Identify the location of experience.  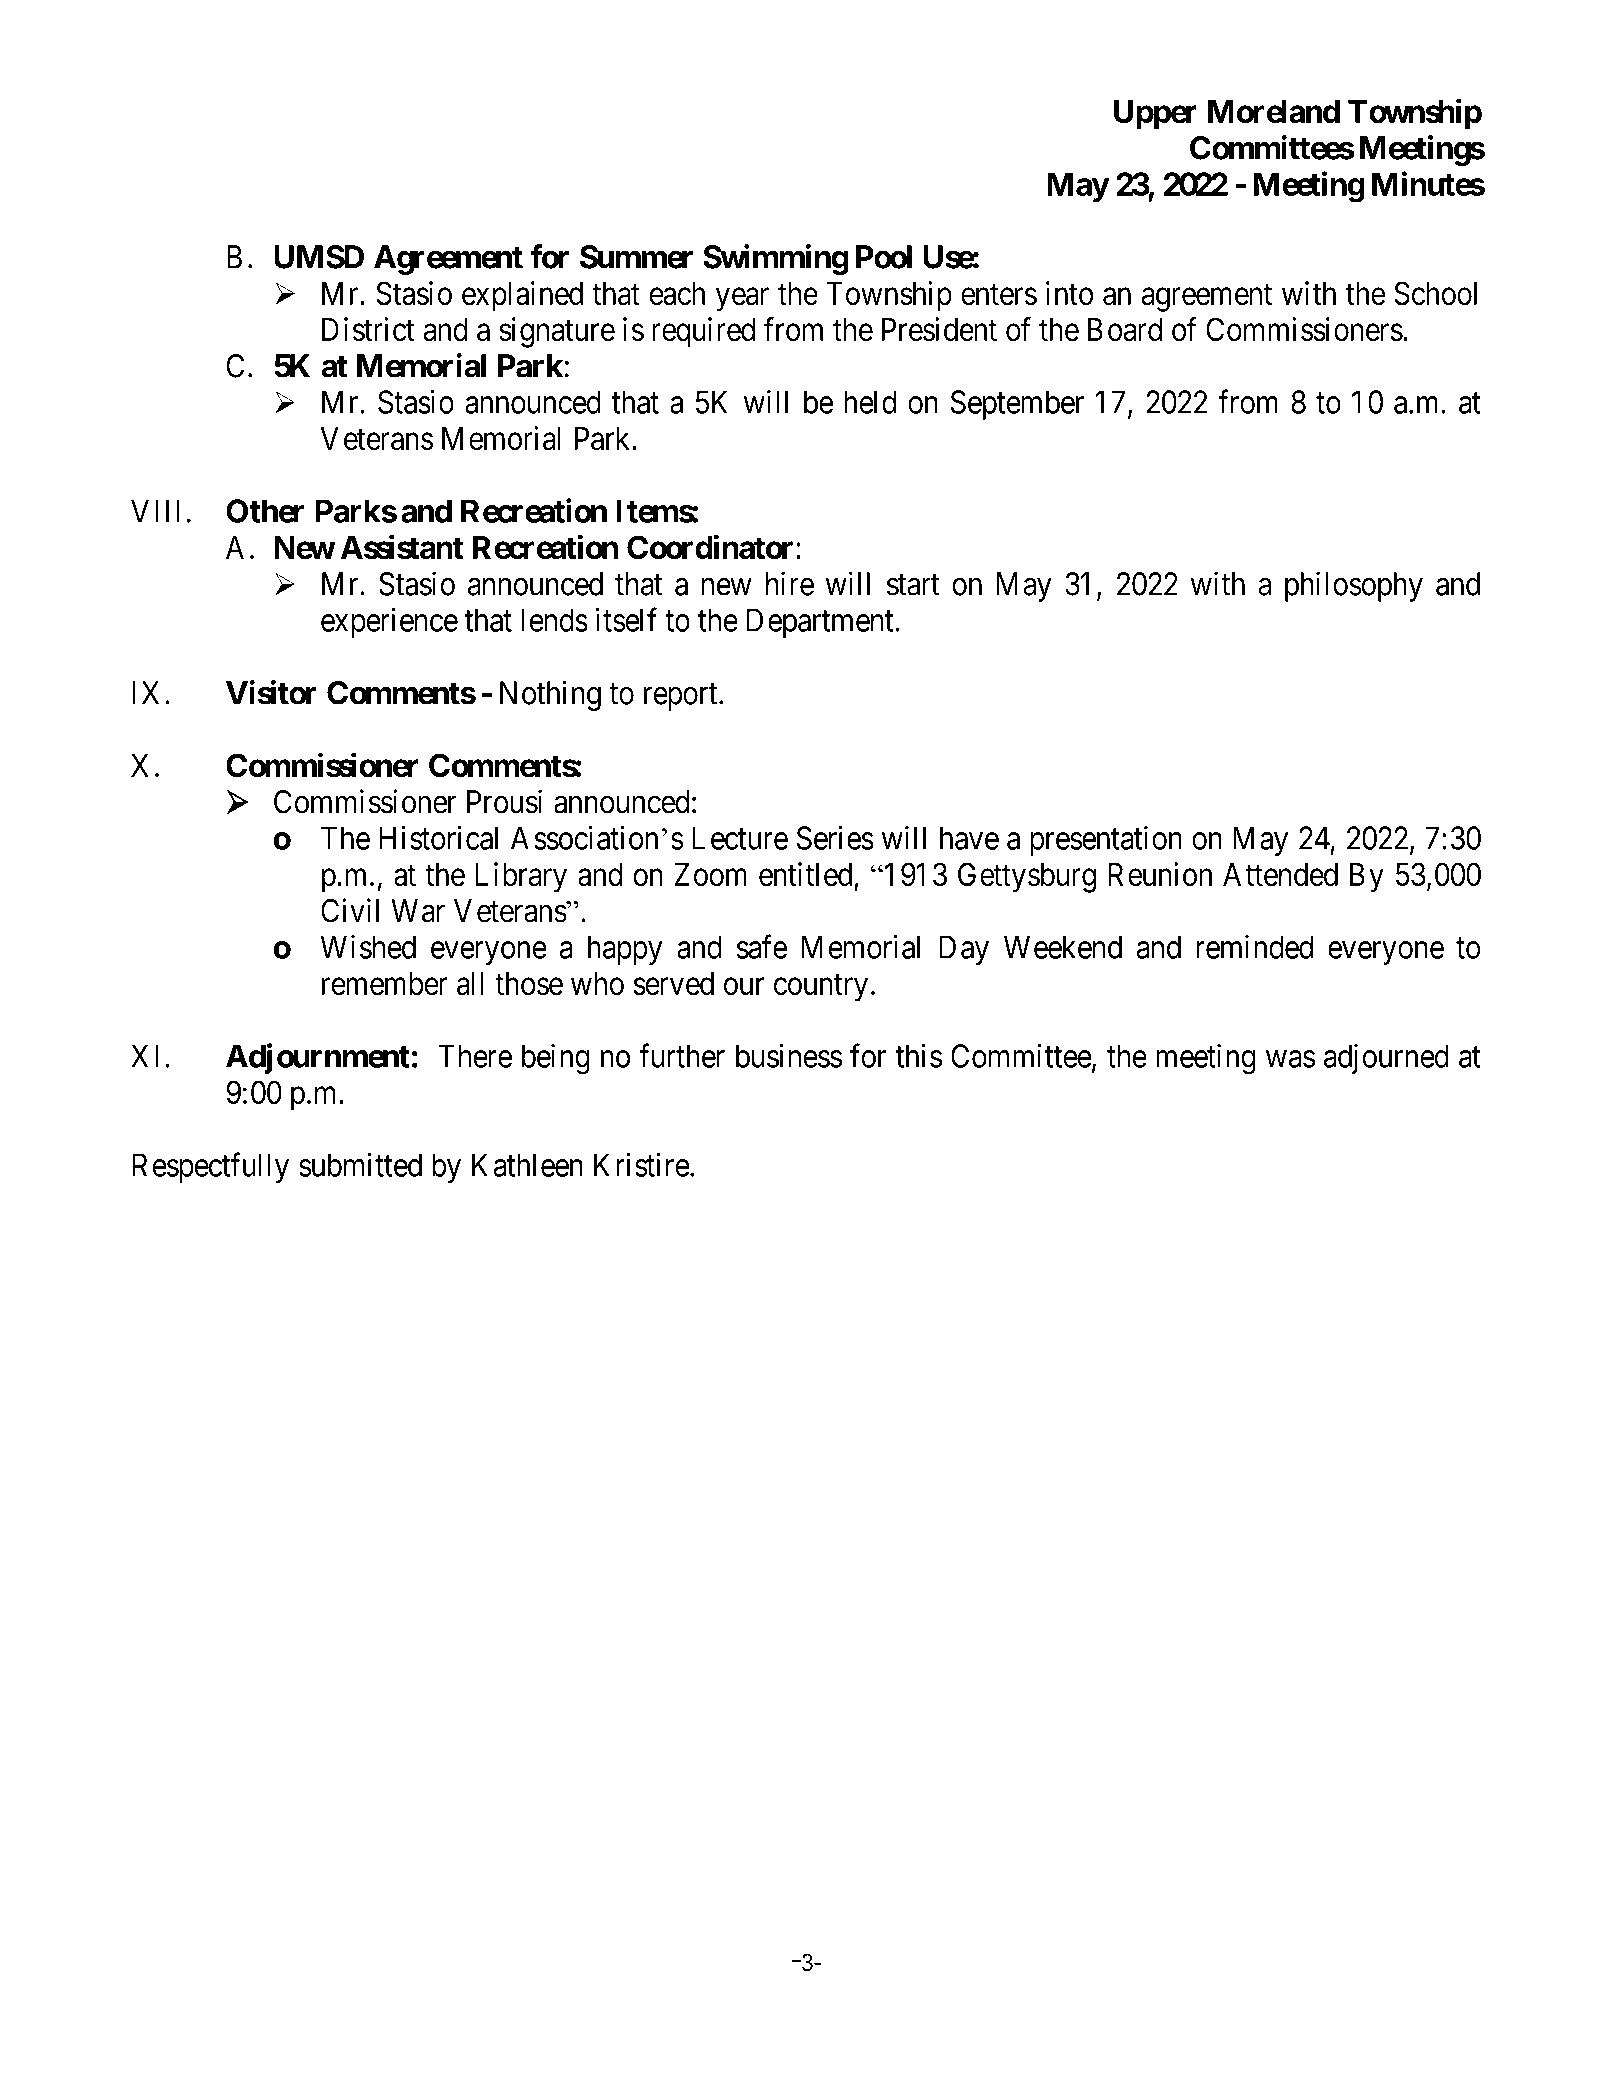
(389, 623).
